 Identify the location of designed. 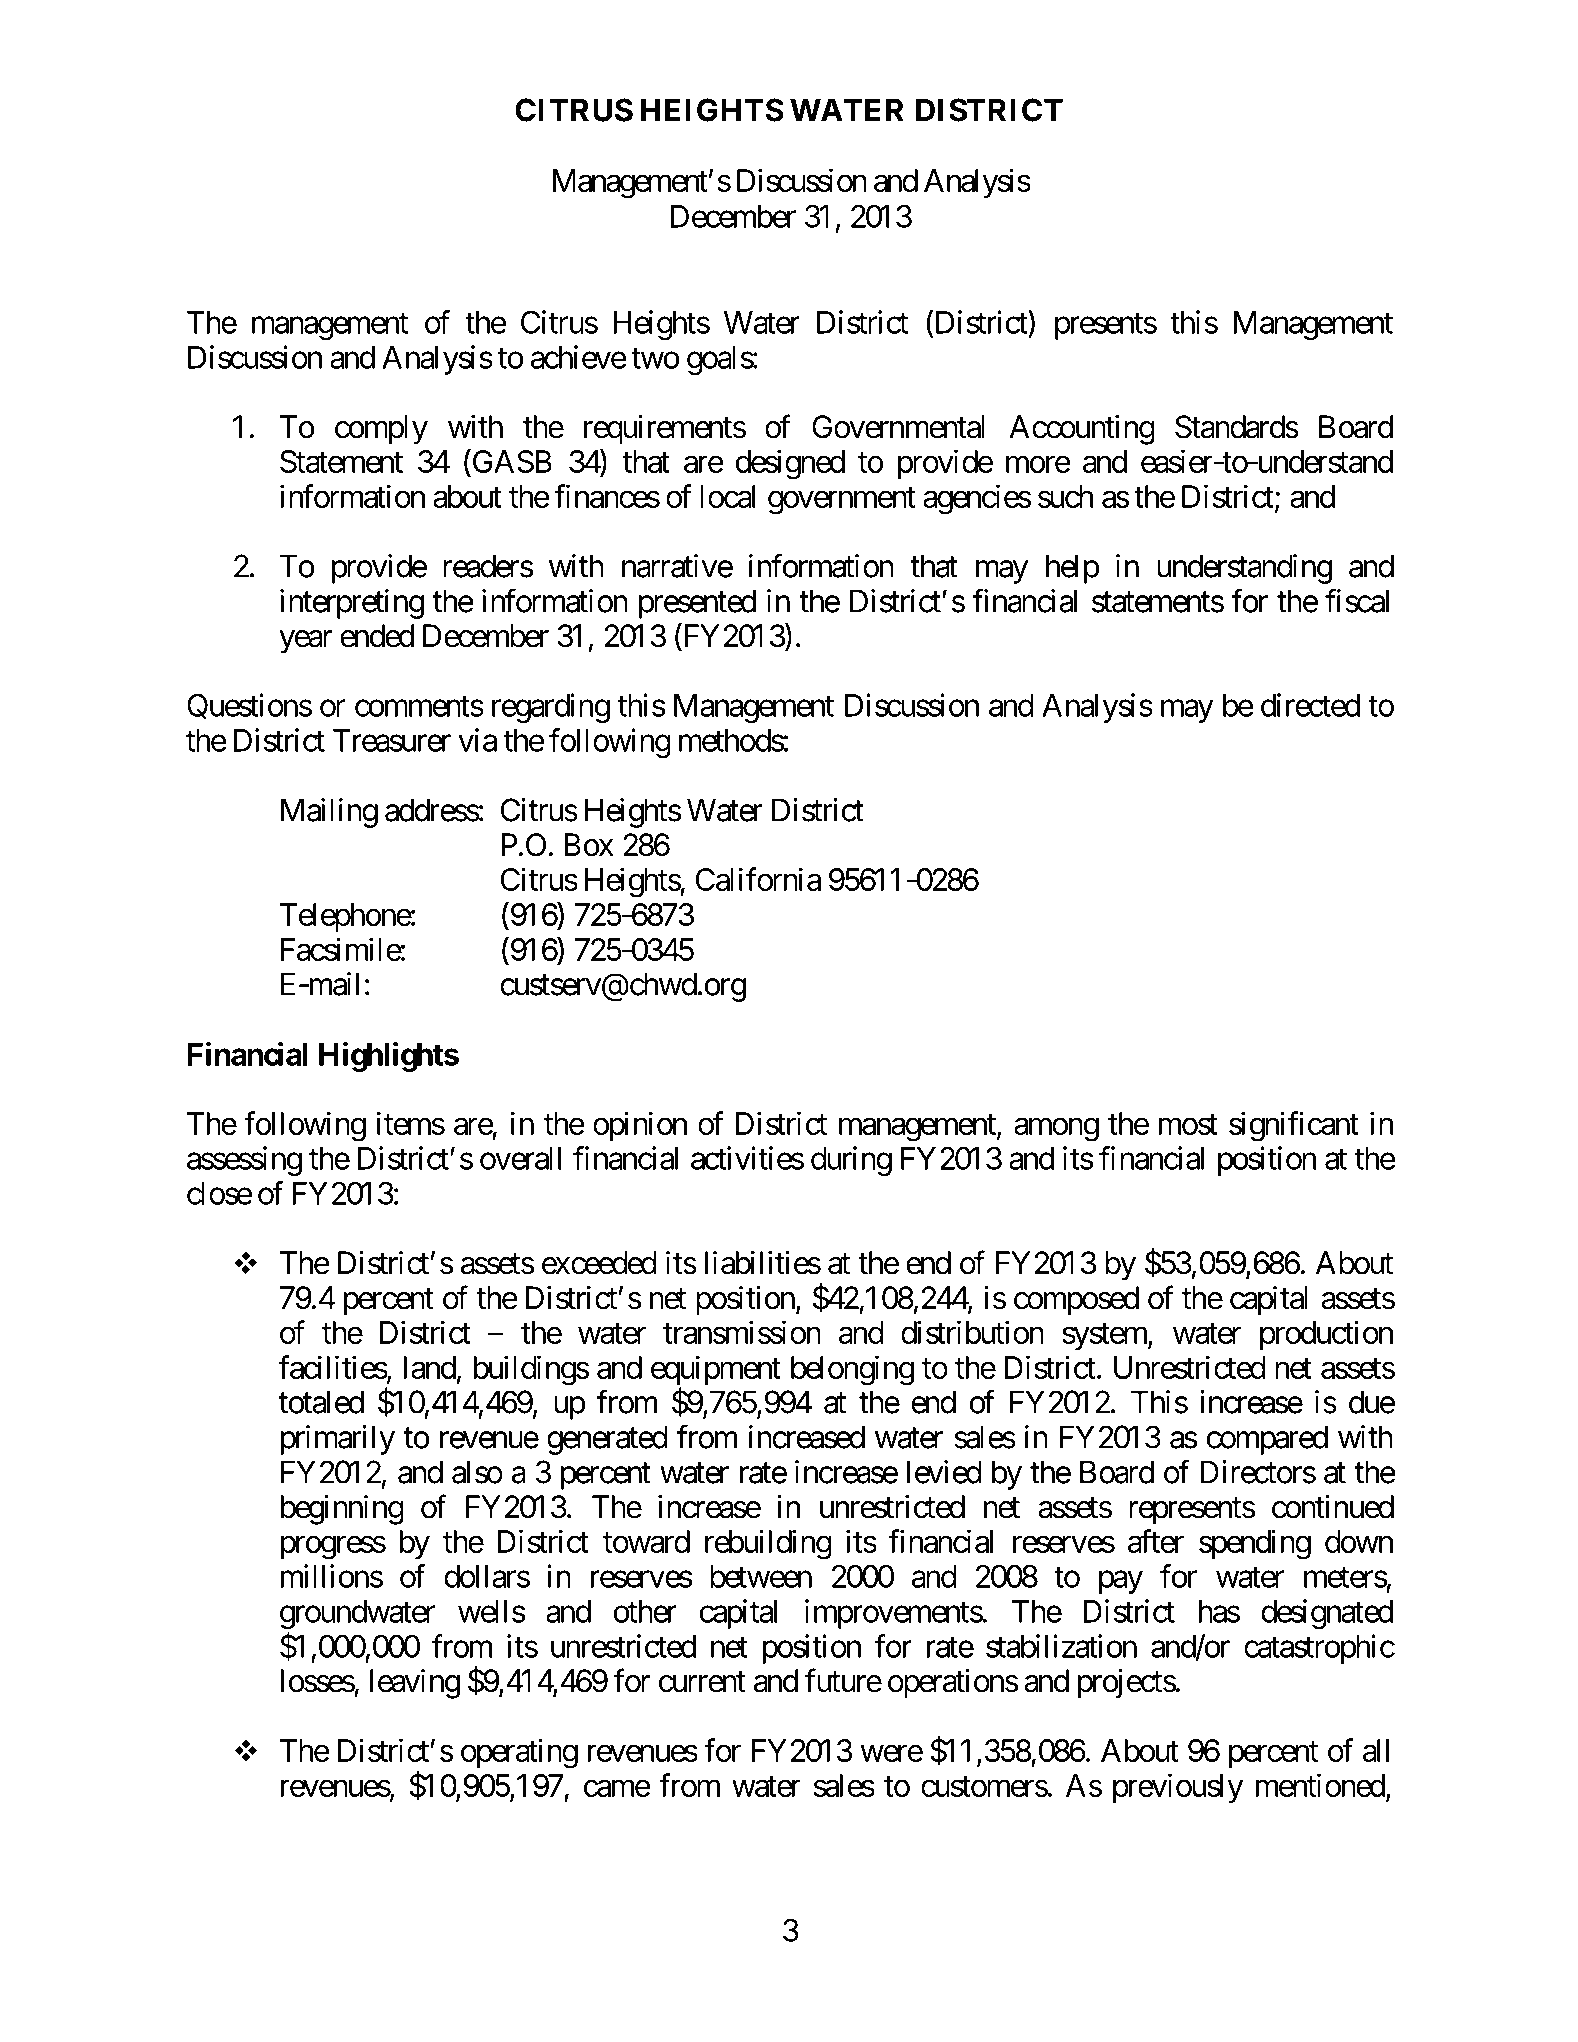
(790, 464).
